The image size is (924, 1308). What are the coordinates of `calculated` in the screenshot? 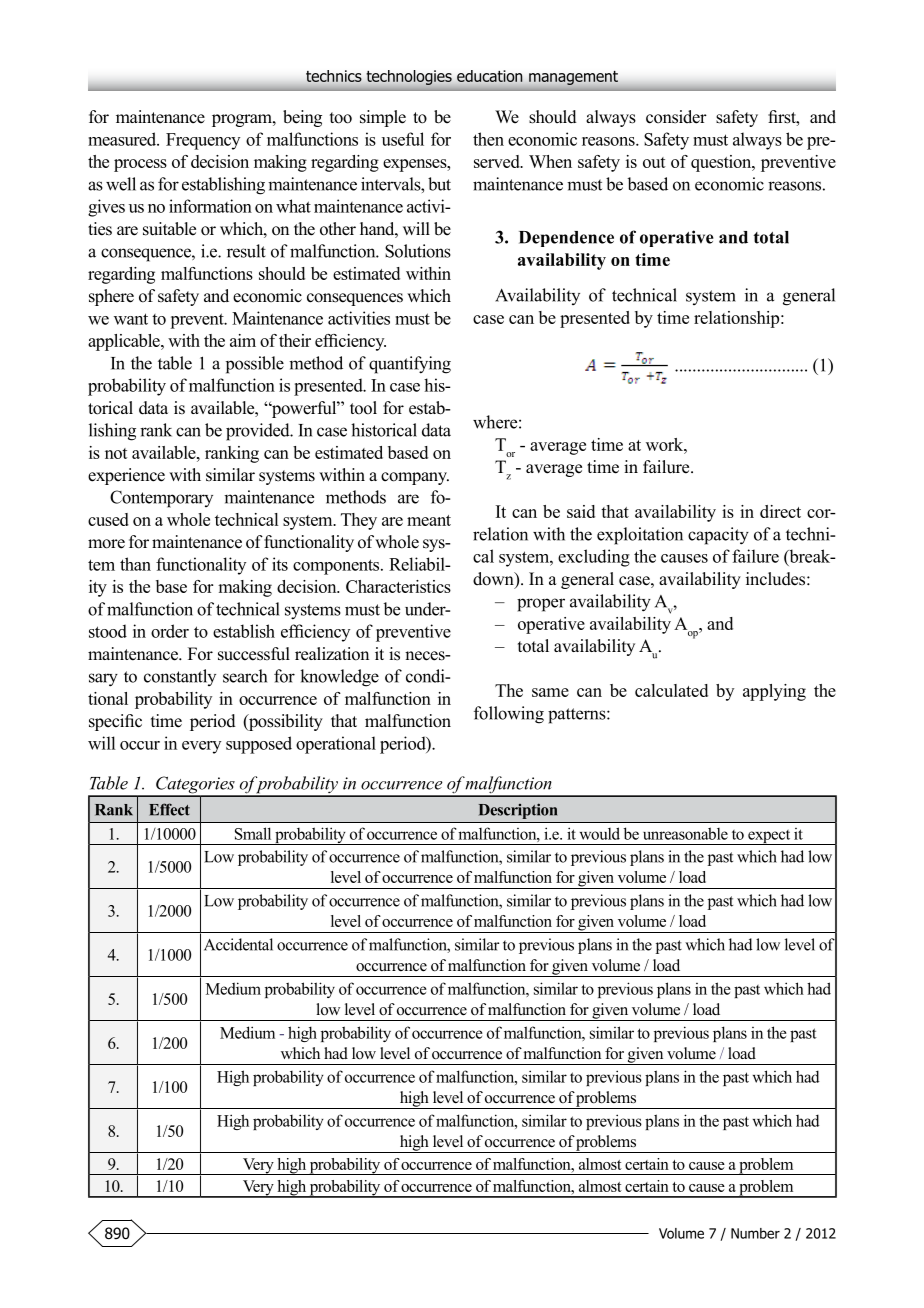 It's located at (671, 690).
